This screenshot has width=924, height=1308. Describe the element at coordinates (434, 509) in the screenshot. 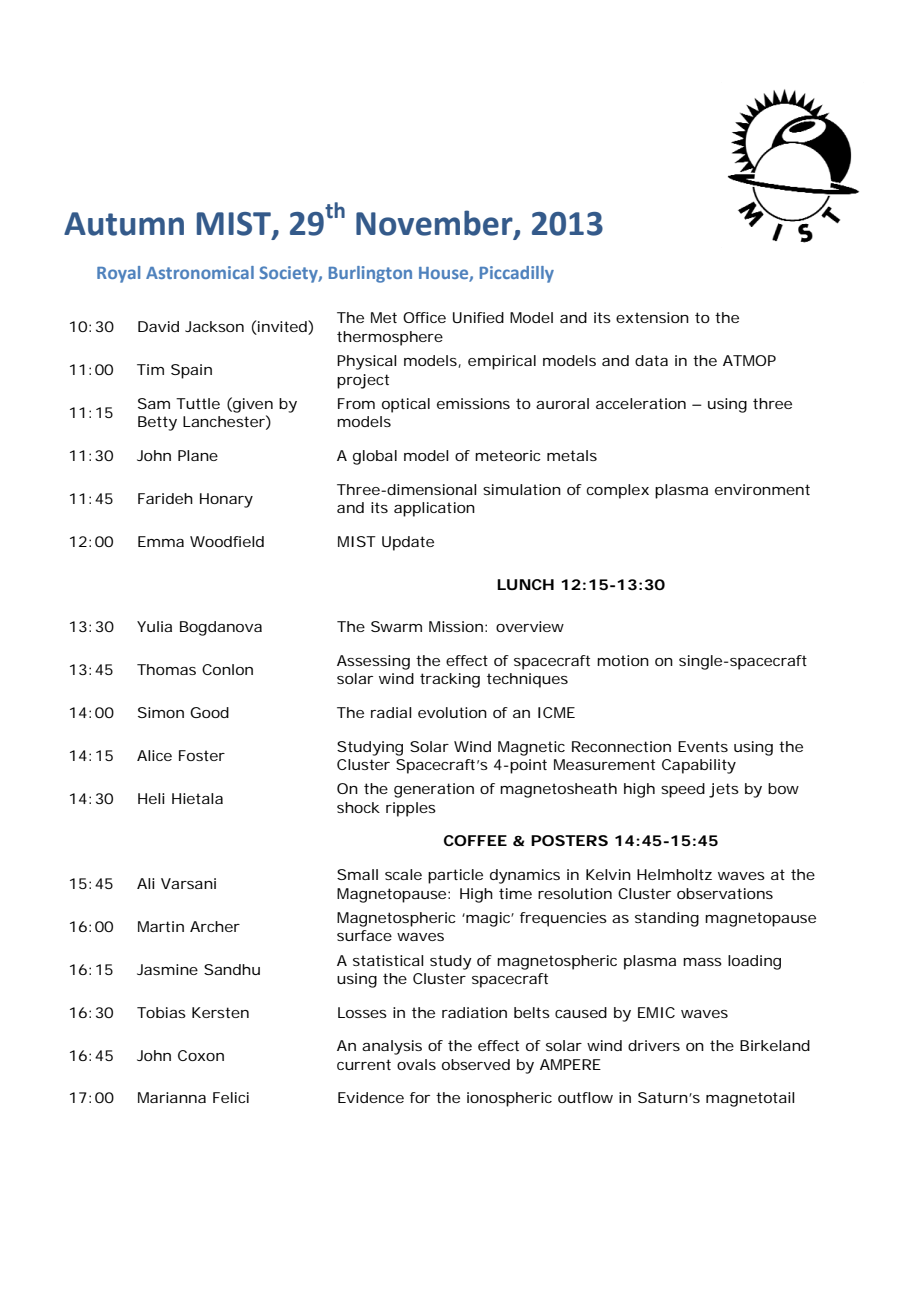

I see `application` at that location.
